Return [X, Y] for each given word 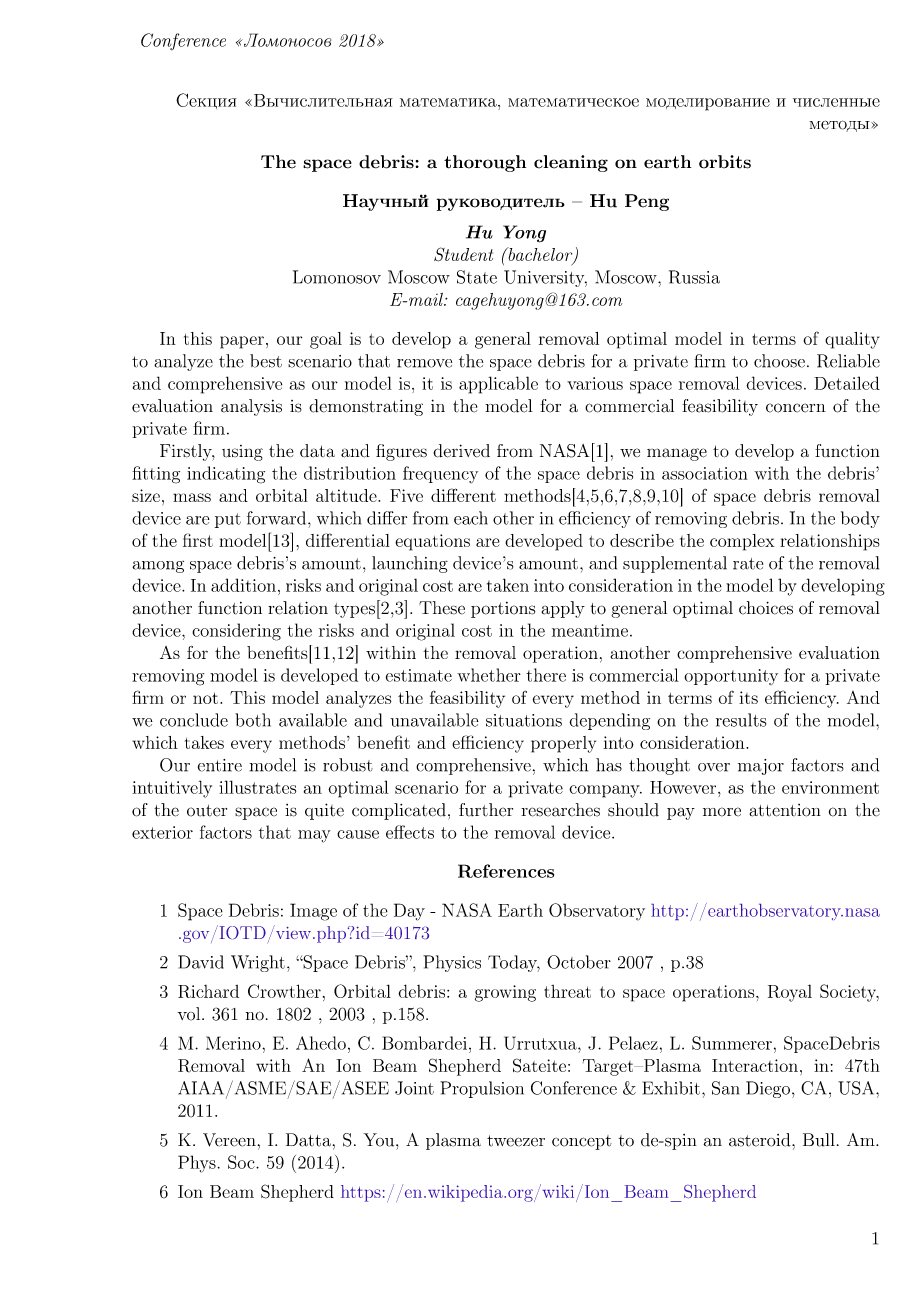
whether [489, 675]
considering [236, 632]
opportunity [731, 677]
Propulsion [482, 1089]
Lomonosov [337, 277]
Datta [308, 1140]
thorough [485, 163]
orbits [725, 162]
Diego [768, 1089]
